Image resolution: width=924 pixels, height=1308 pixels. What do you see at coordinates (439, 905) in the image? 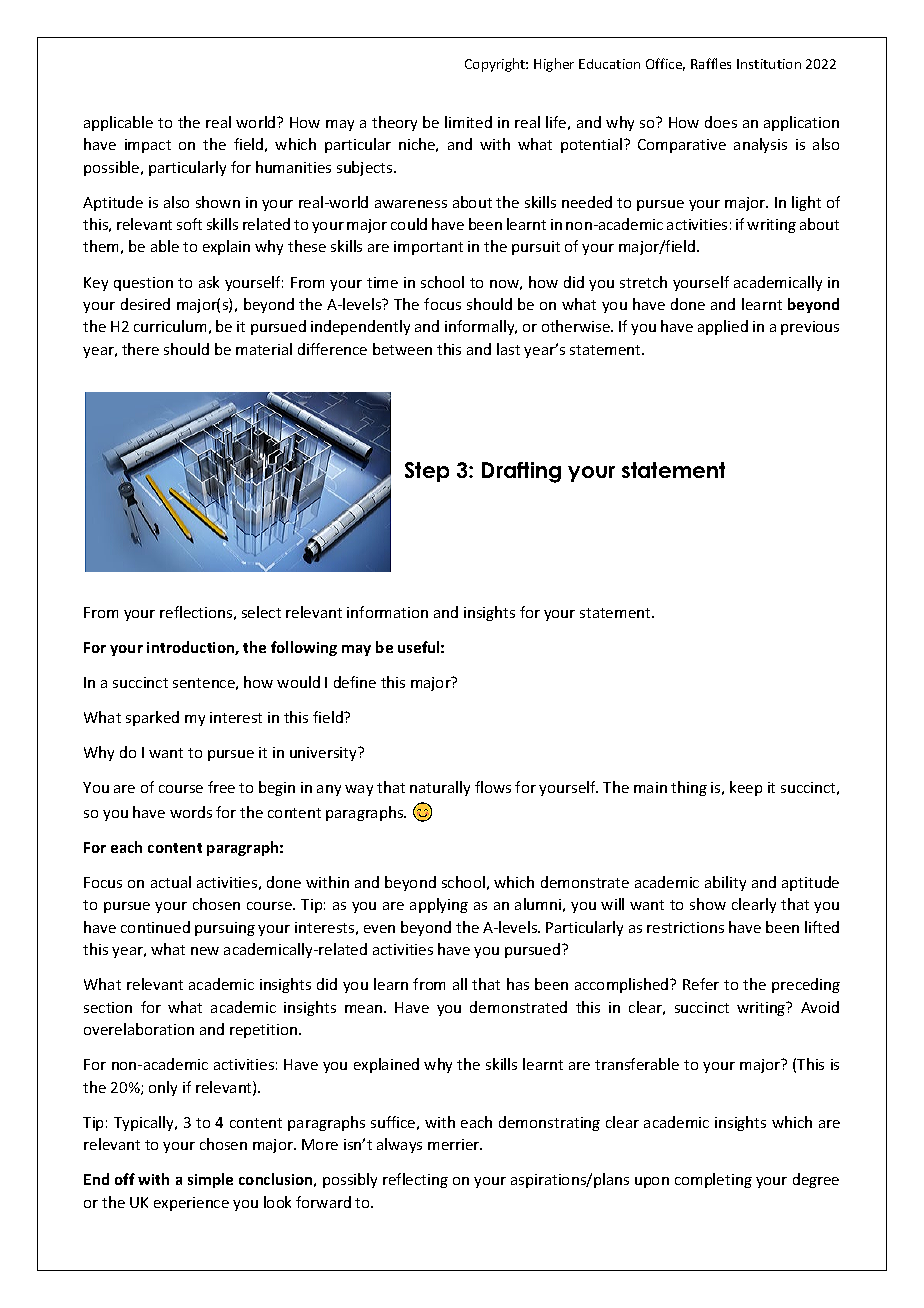
I see `applying` at bounding box center [439, 905].
